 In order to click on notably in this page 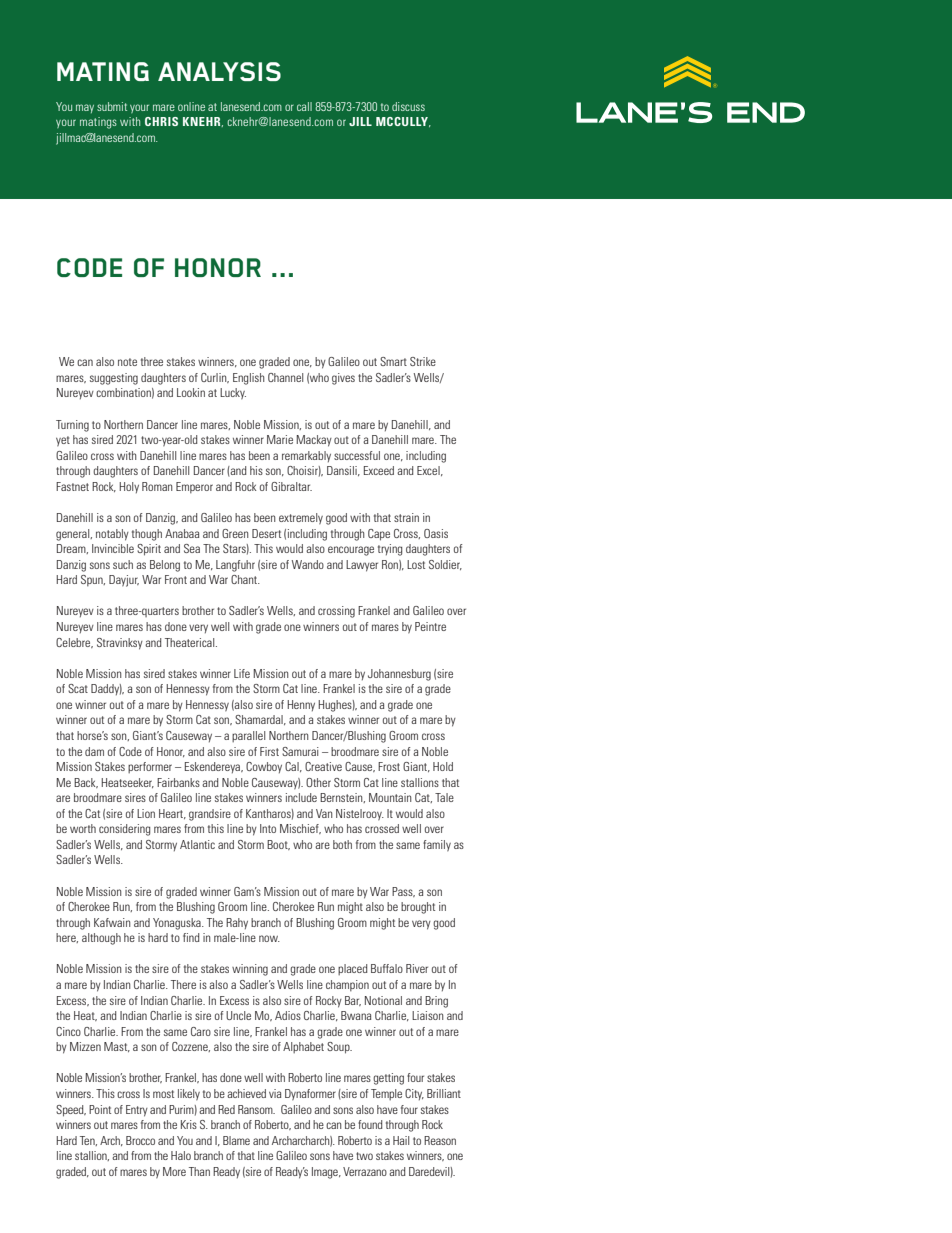, I will do `click(112, 535)`.
